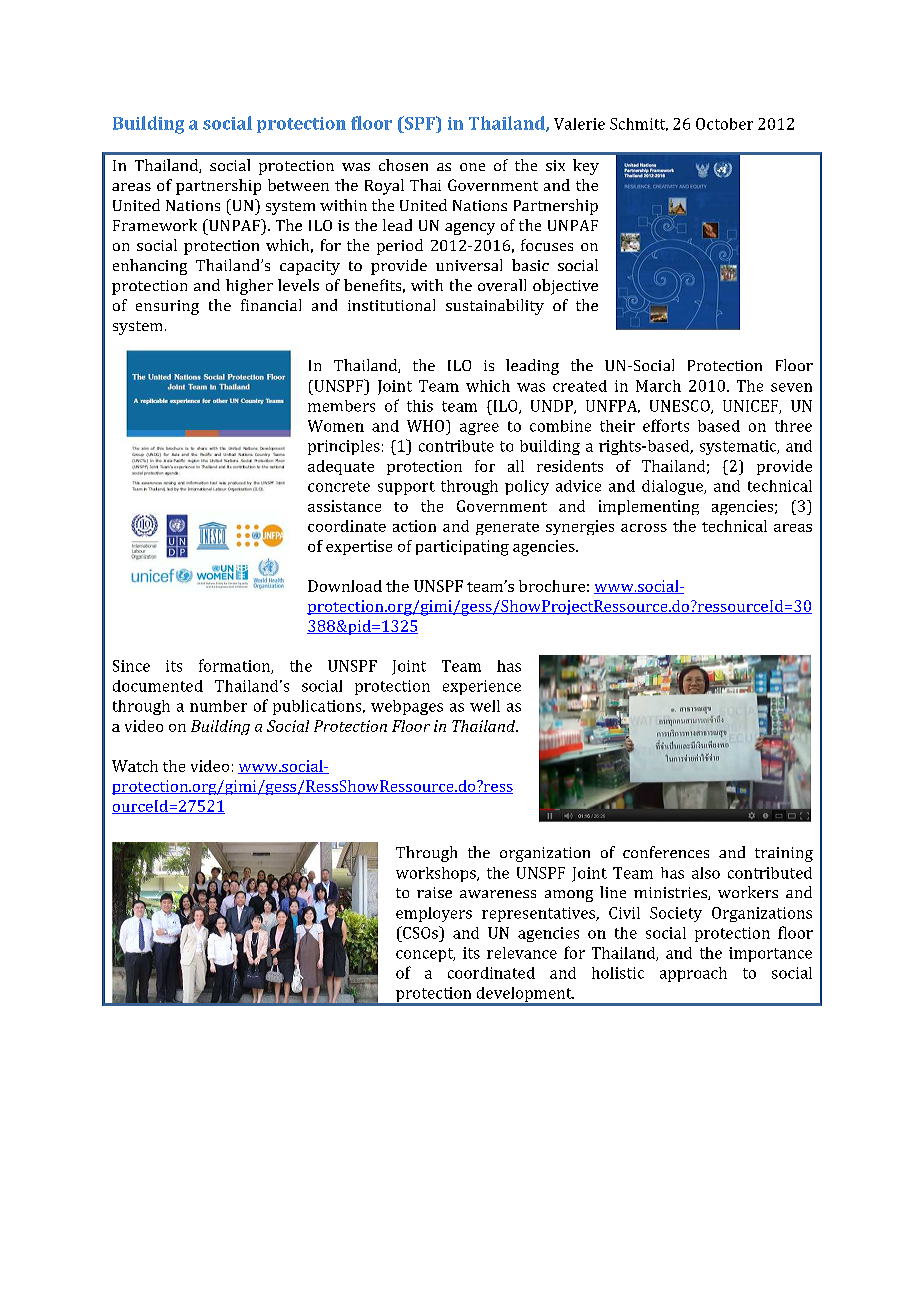  What do you see at coordinates (791, 387) in the screenshot?
I see `seven` at bounding box center [791, 387].
